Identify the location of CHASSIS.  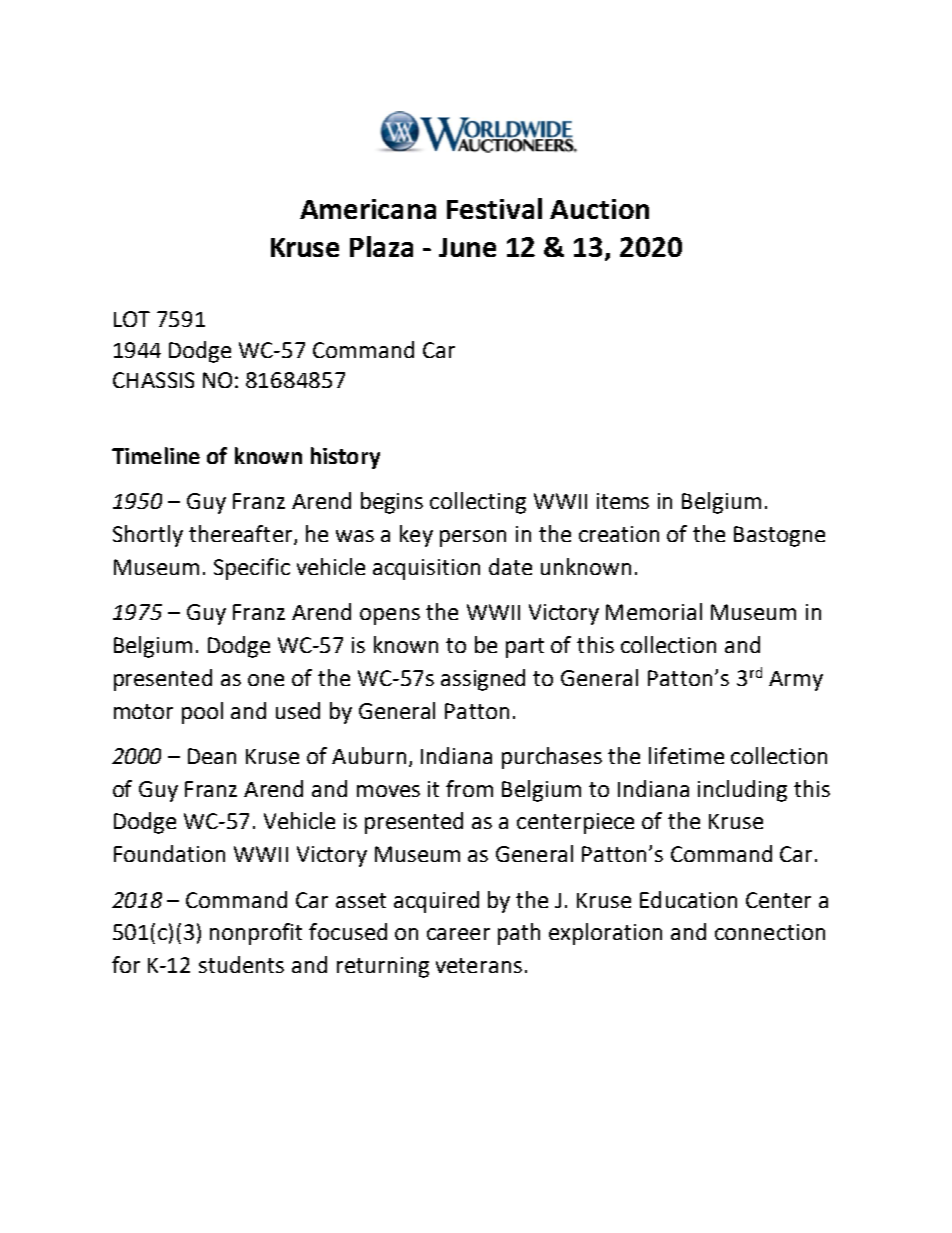
(153, 380).
